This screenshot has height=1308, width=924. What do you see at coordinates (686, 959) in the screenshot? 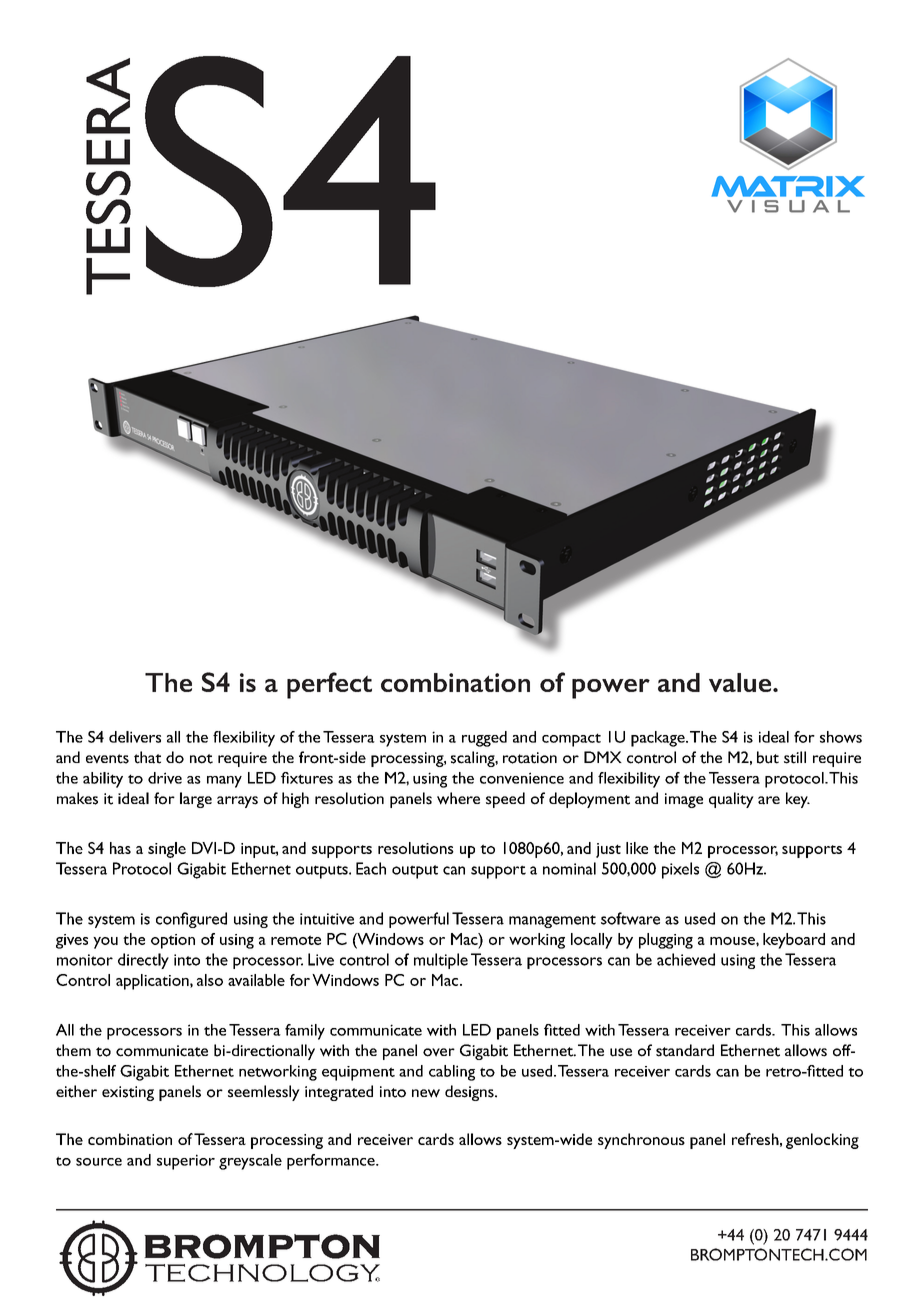
I see `achieved` at bounding box center [686, 959].
